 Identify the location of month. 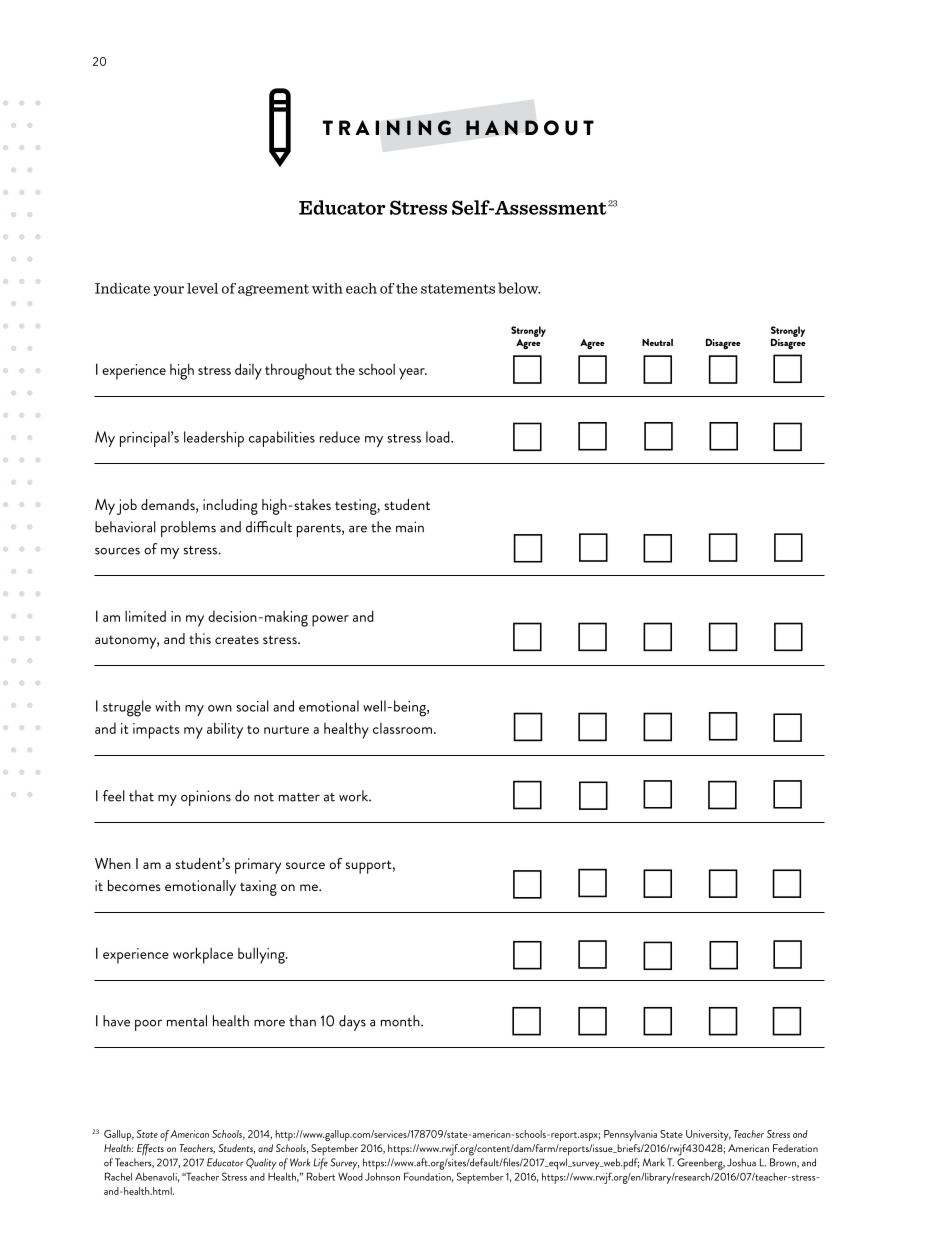
(401, 1021).
